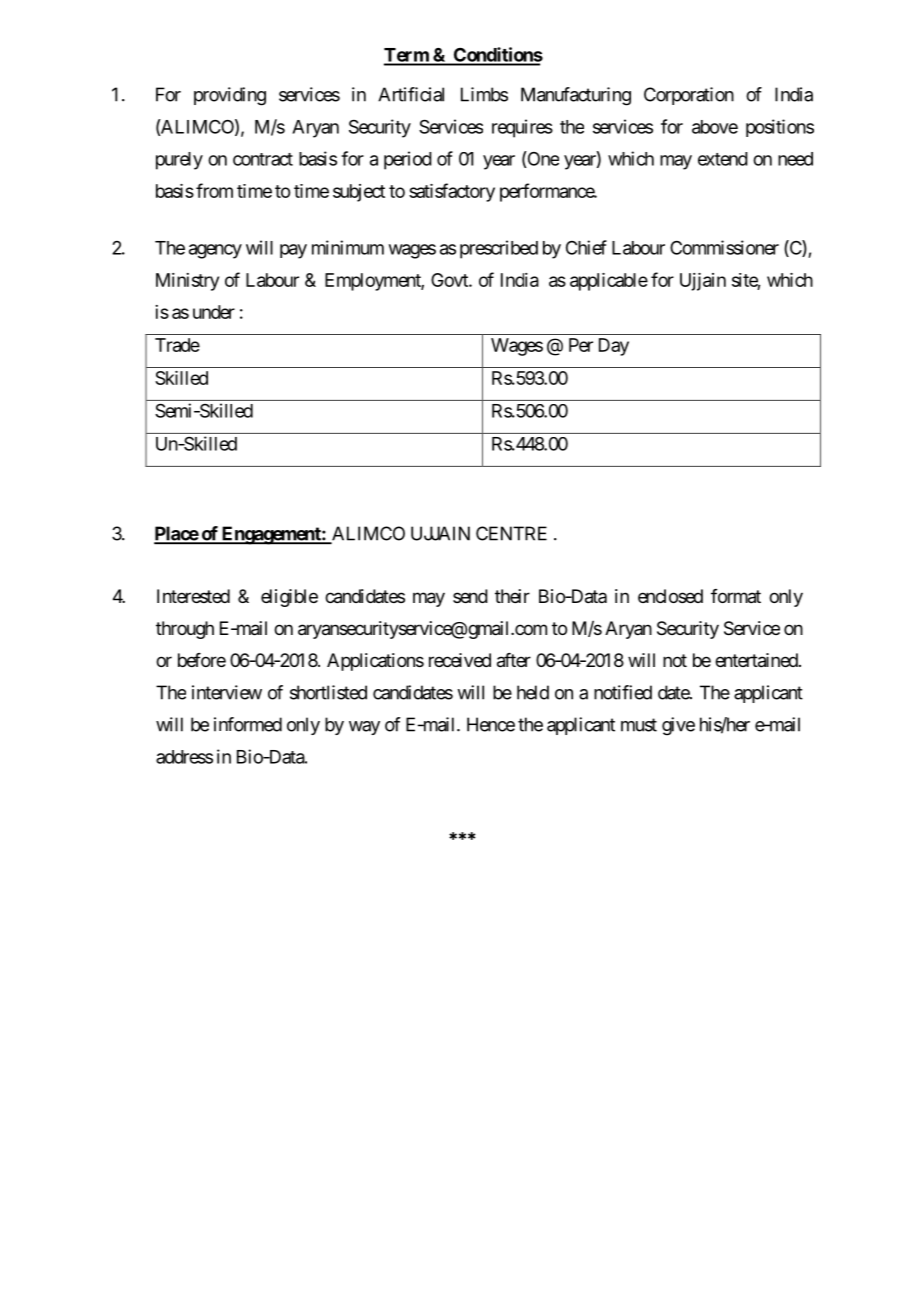  Describe the element at coordinates (193, 596) in the screenshot. I see `Interested` at that location.
